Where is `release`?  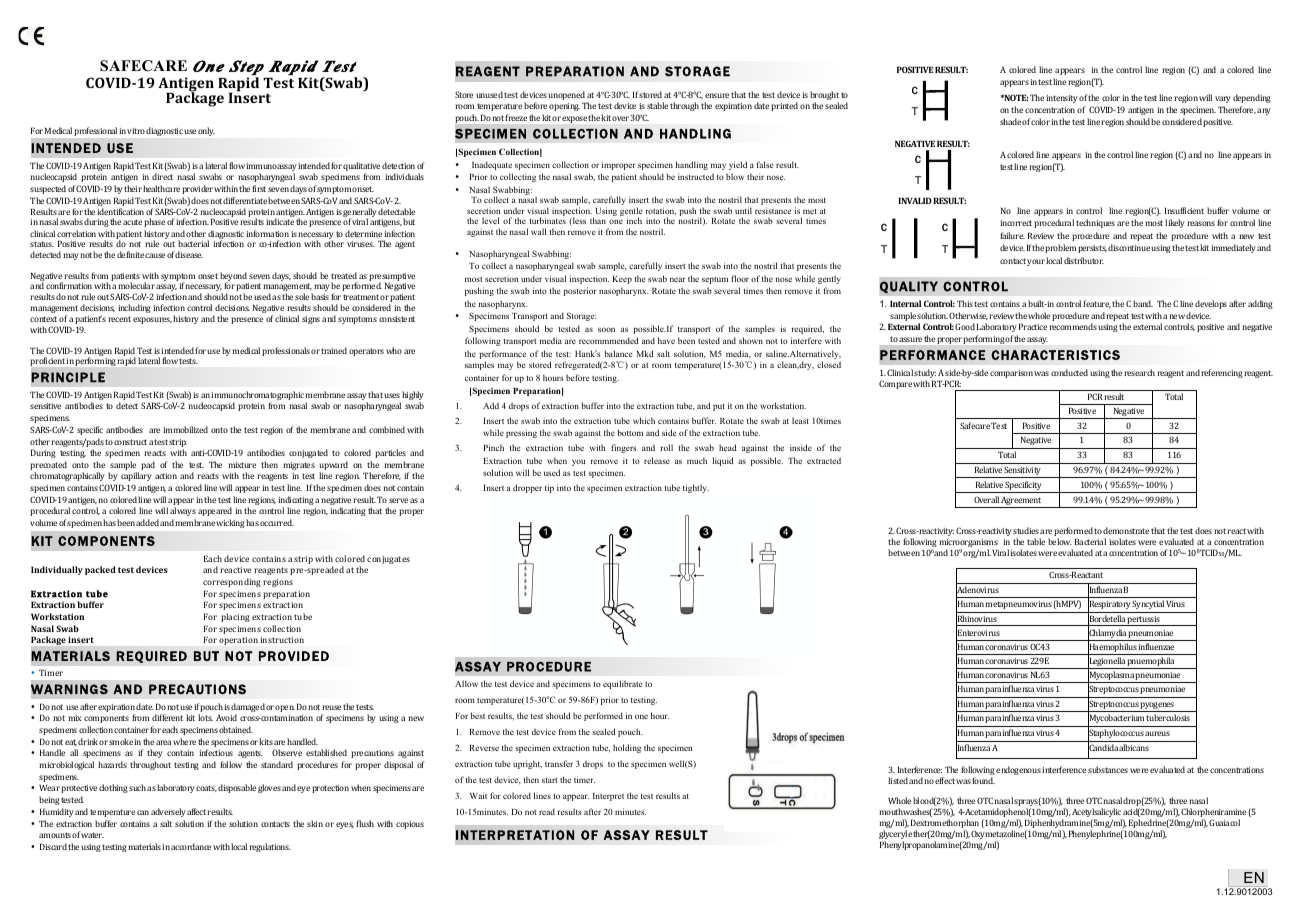
release is located at coordinates (657, 460).
